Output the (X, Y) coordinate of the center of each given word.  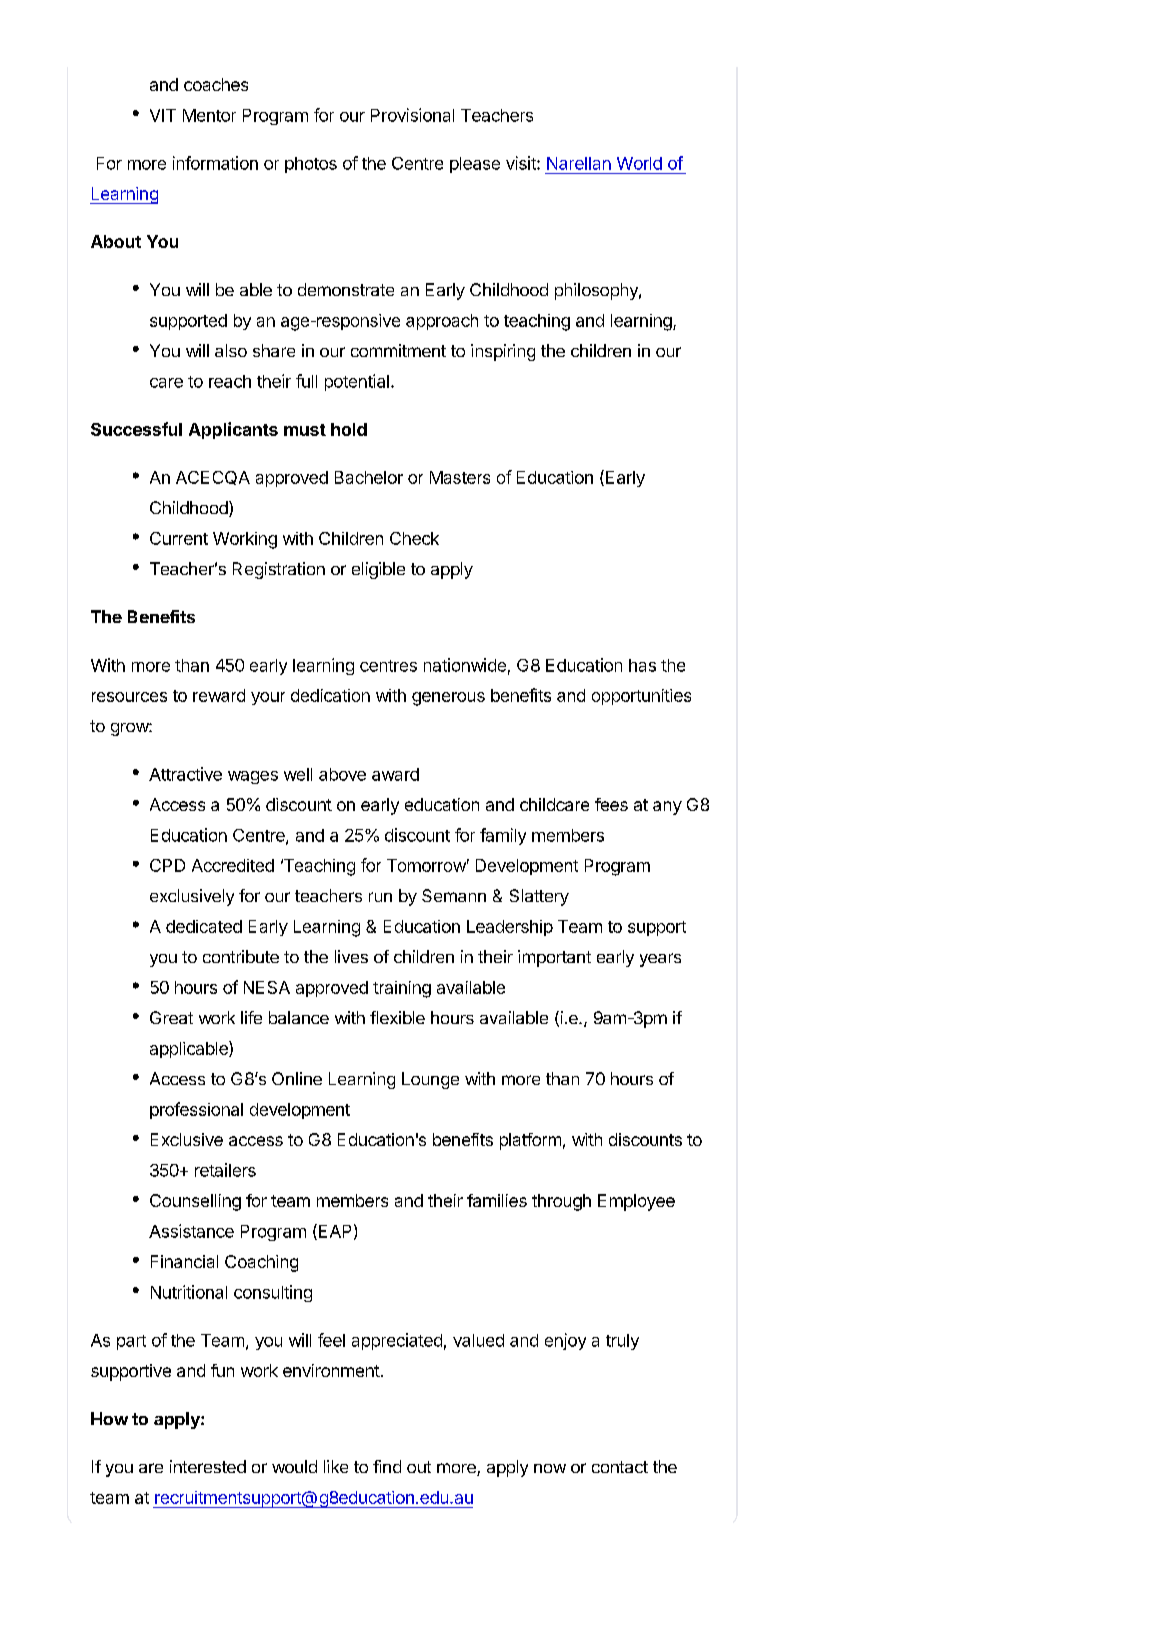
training (402, 989)
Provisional (412, 115)
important (554, 958)
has (642, 665)
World (639, 163)
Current (179, 538)
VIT (163, 115)
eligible (378, 570)
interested (208, 1466)
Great (171, 1017)
